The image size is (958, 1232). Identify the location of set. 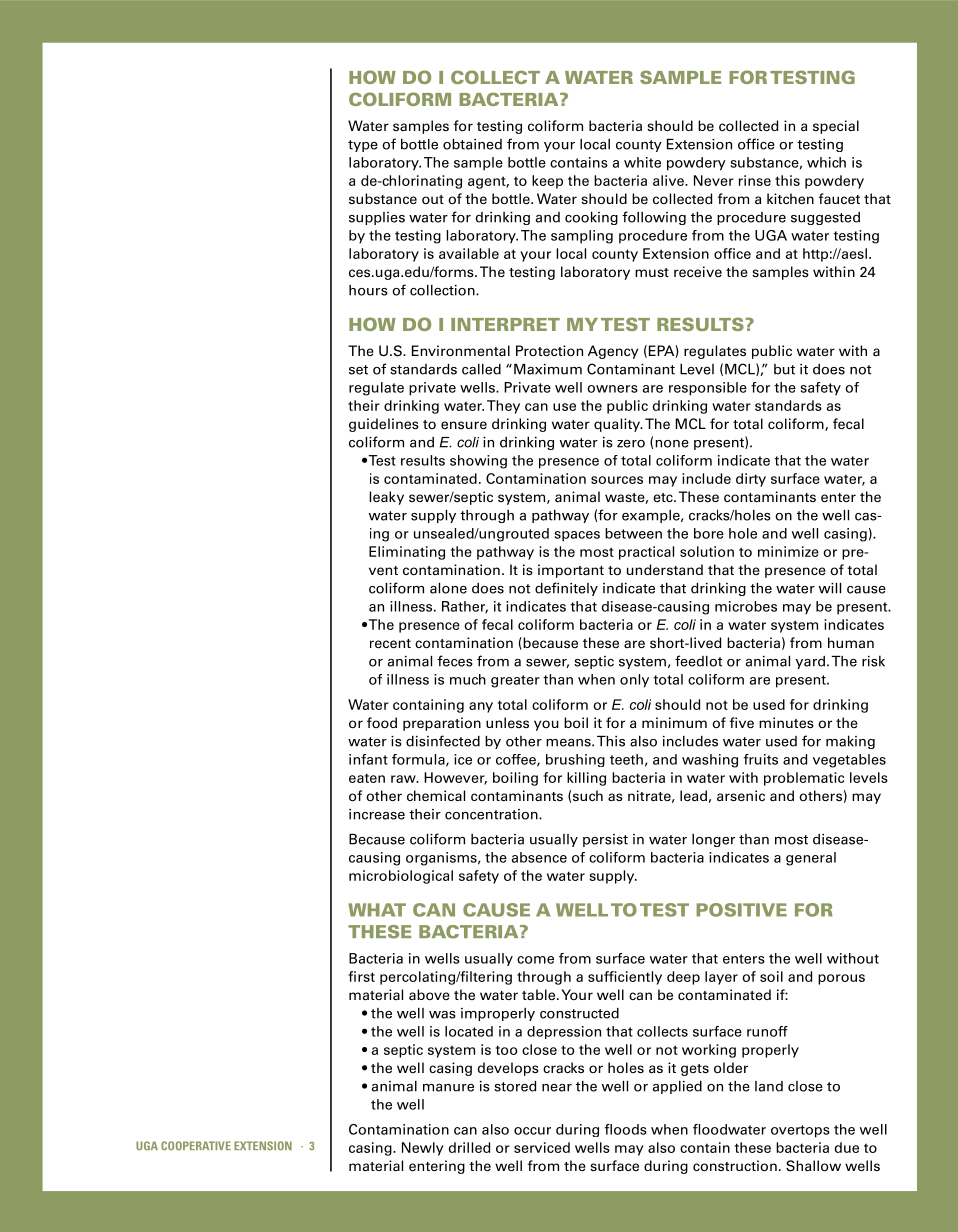
(358, 370).
